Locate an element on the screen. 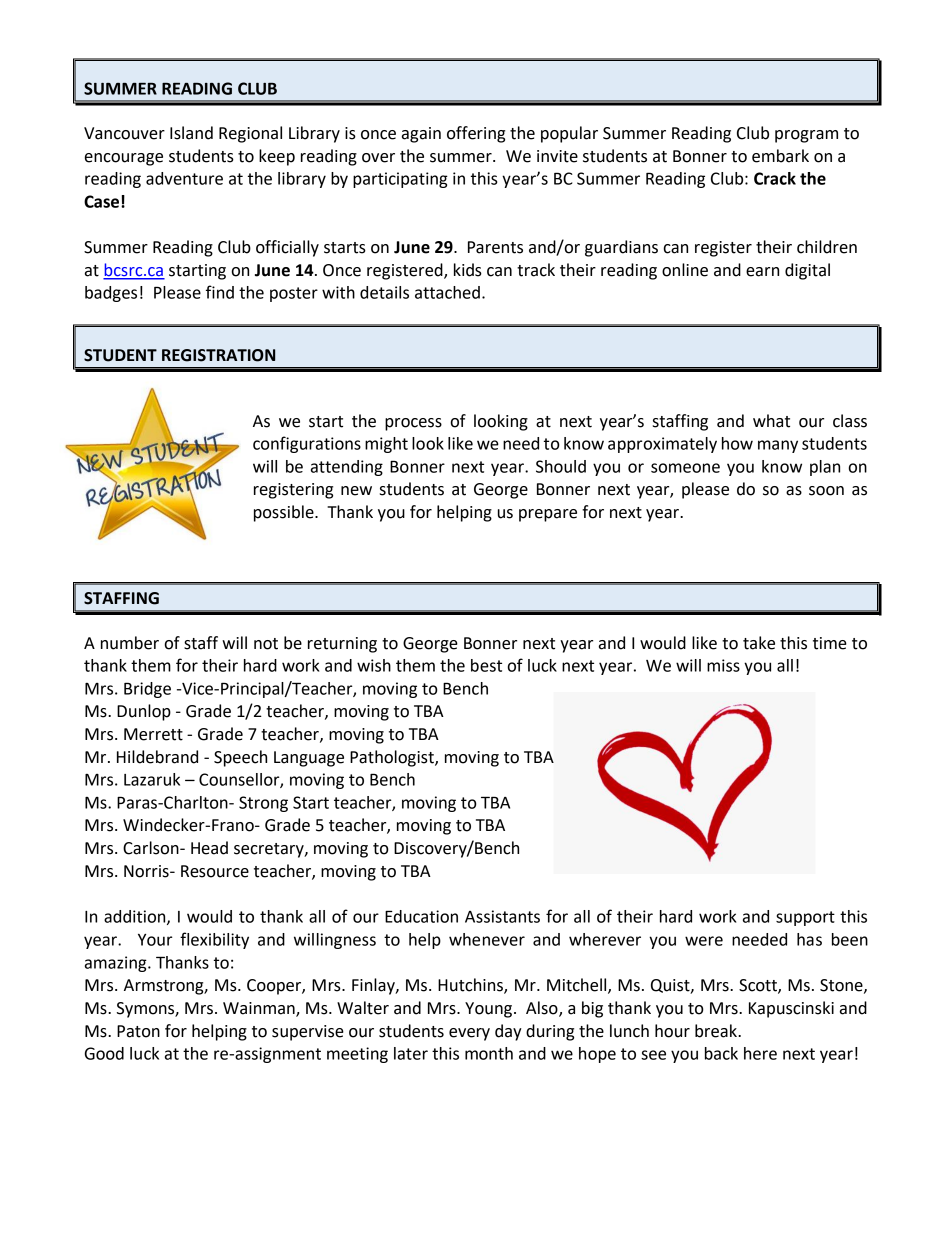 The image size is (952, 1233). Hildebrand is located at coordinates (157, 757).
